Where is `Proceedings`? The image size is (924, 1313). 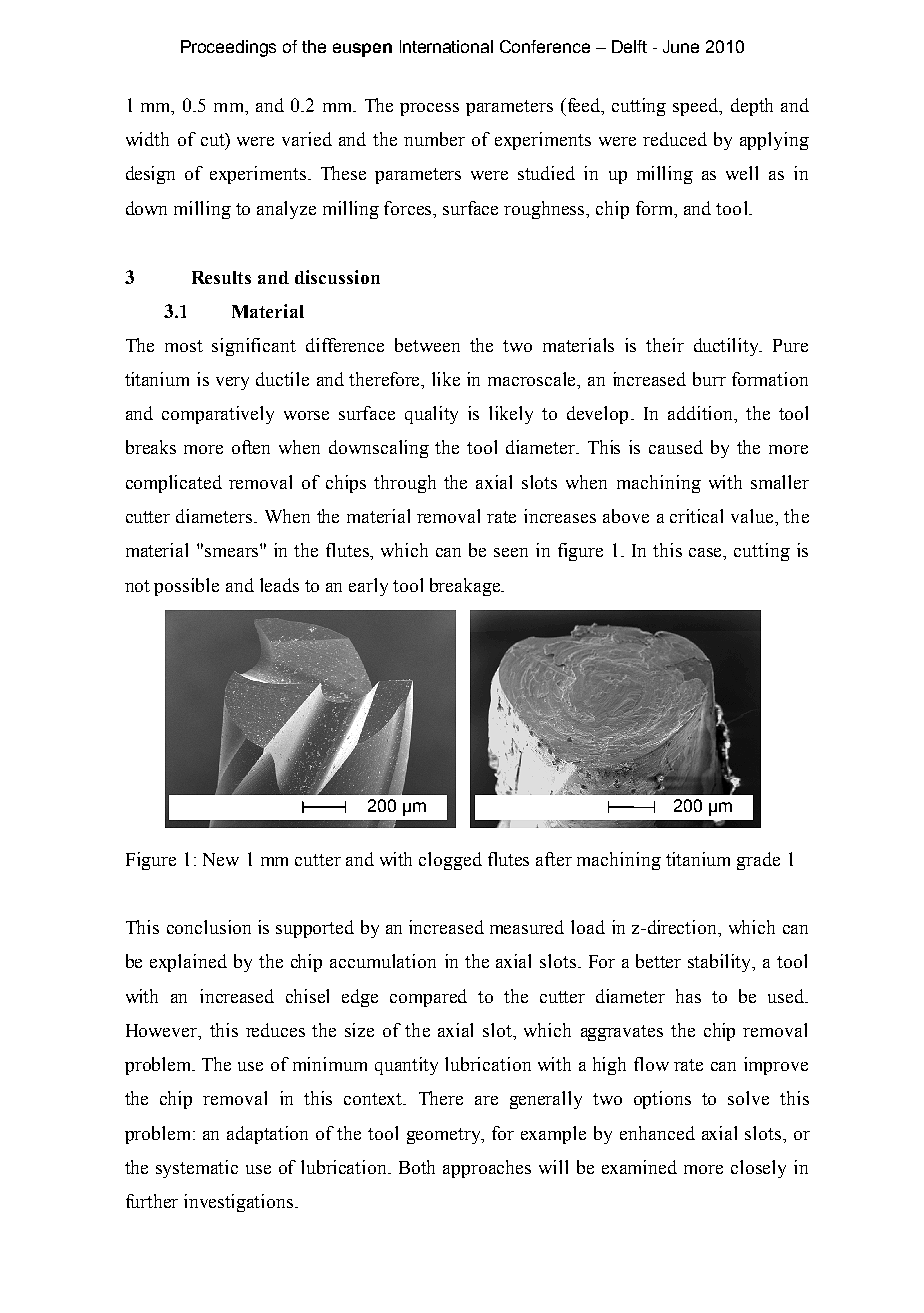
Proceedings is located at coordinates (228, 48).
